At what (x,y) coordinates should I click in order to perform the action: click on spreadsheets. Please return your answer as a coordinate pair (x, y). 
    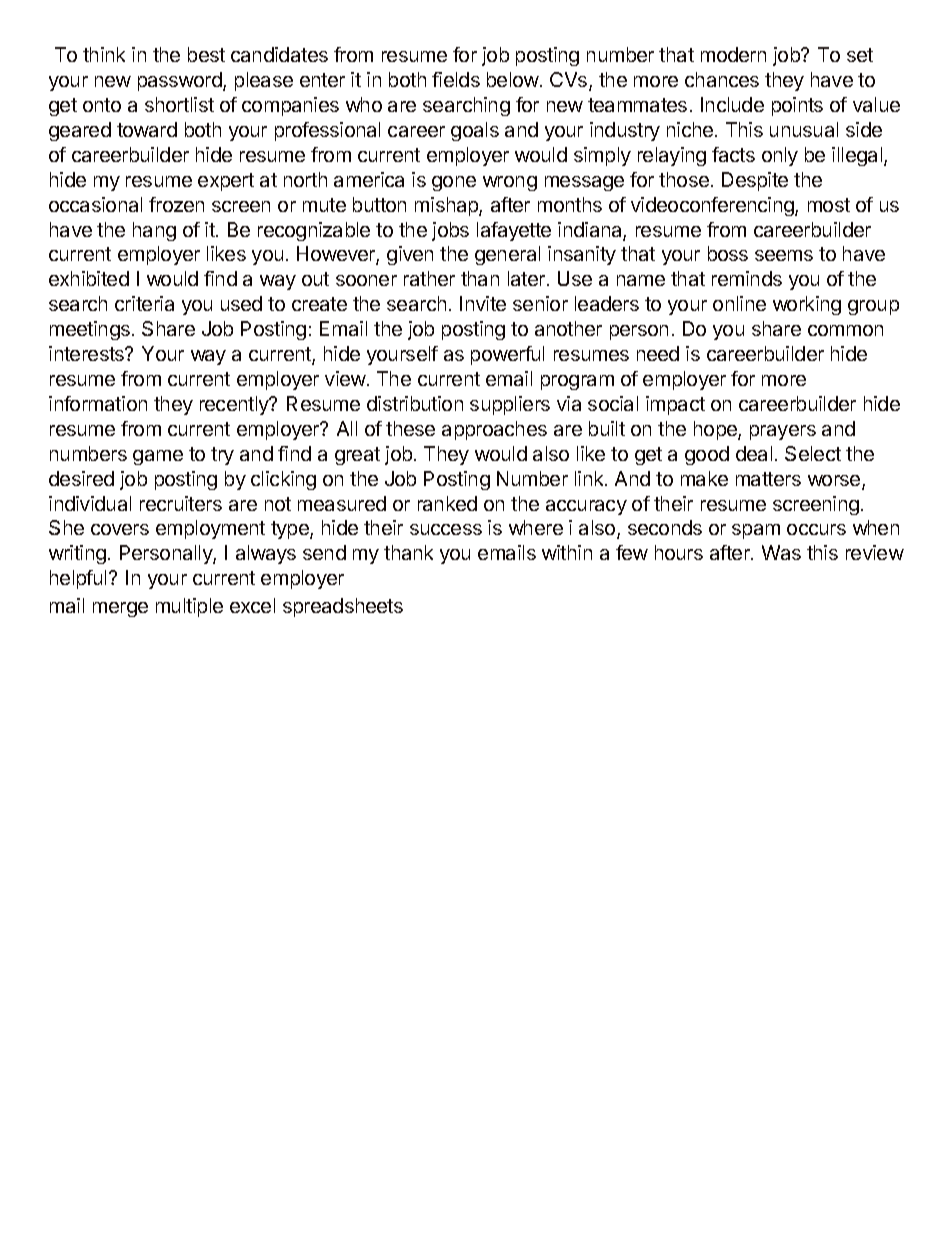
    Looking at the image, I should click on (343, 607).
